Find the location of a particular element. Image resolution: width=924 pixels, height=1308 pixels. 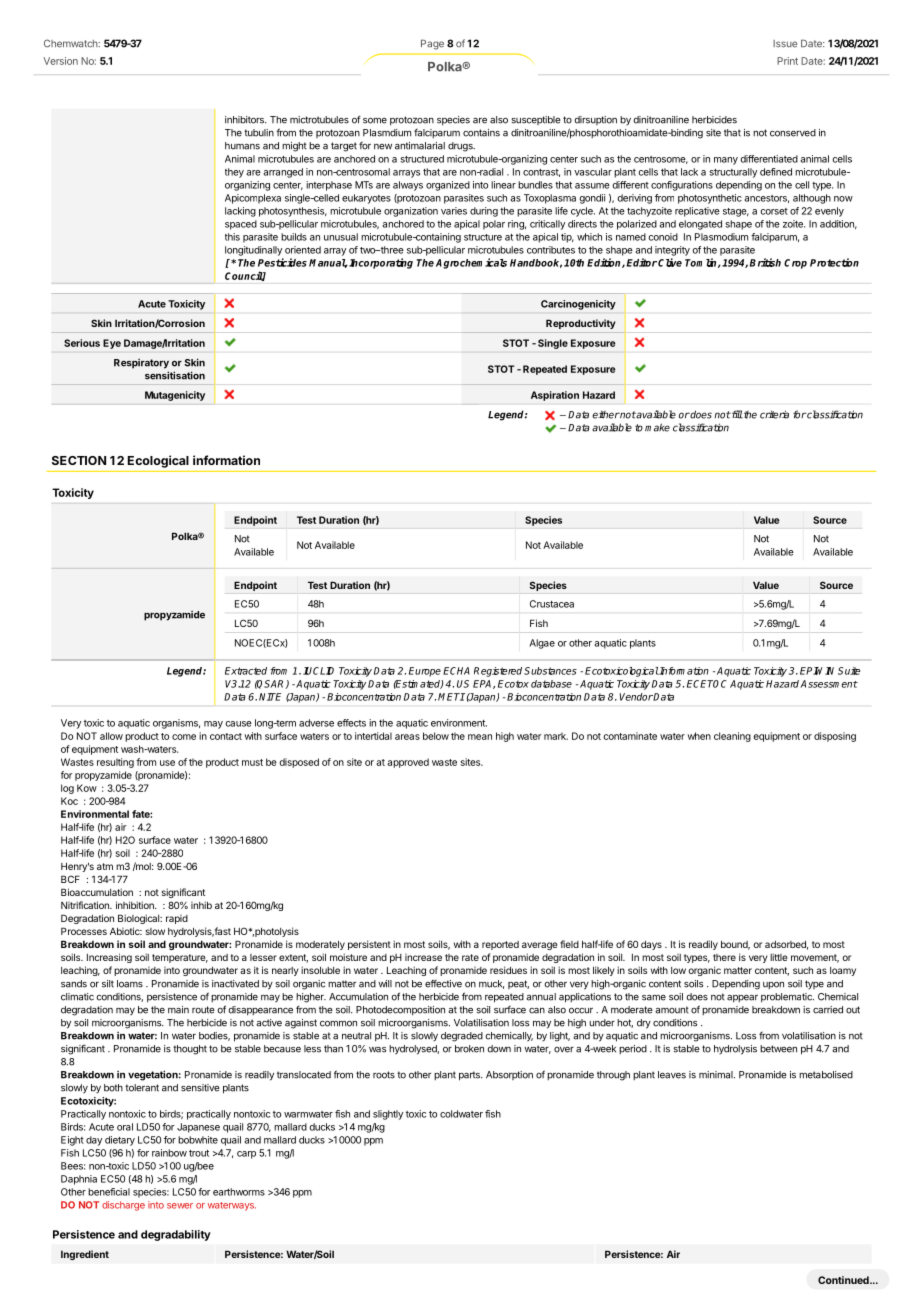

sewer is located at coordinates (180, 1206).
